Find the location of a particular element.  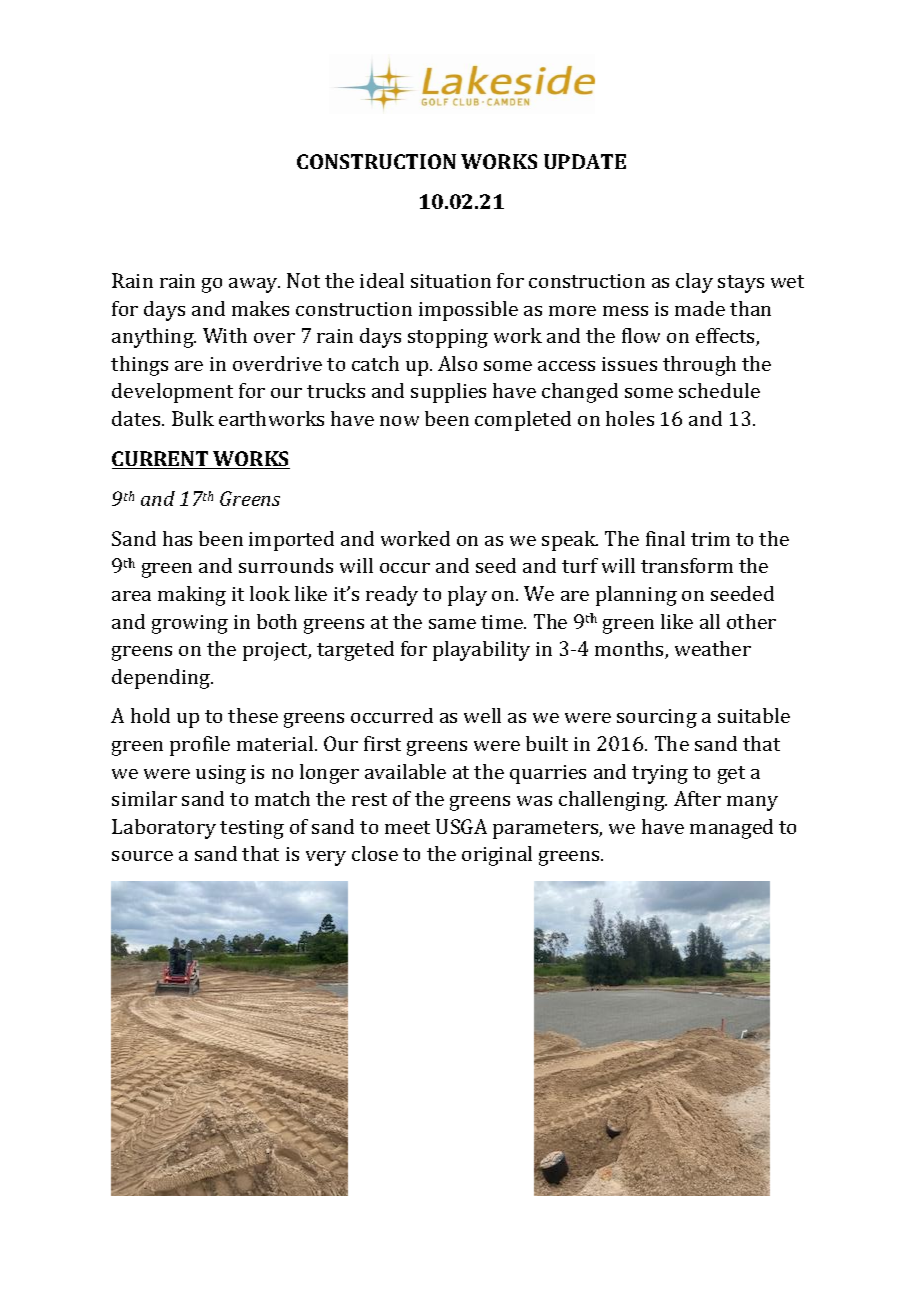

clay is located at coordinates (694, 283).
